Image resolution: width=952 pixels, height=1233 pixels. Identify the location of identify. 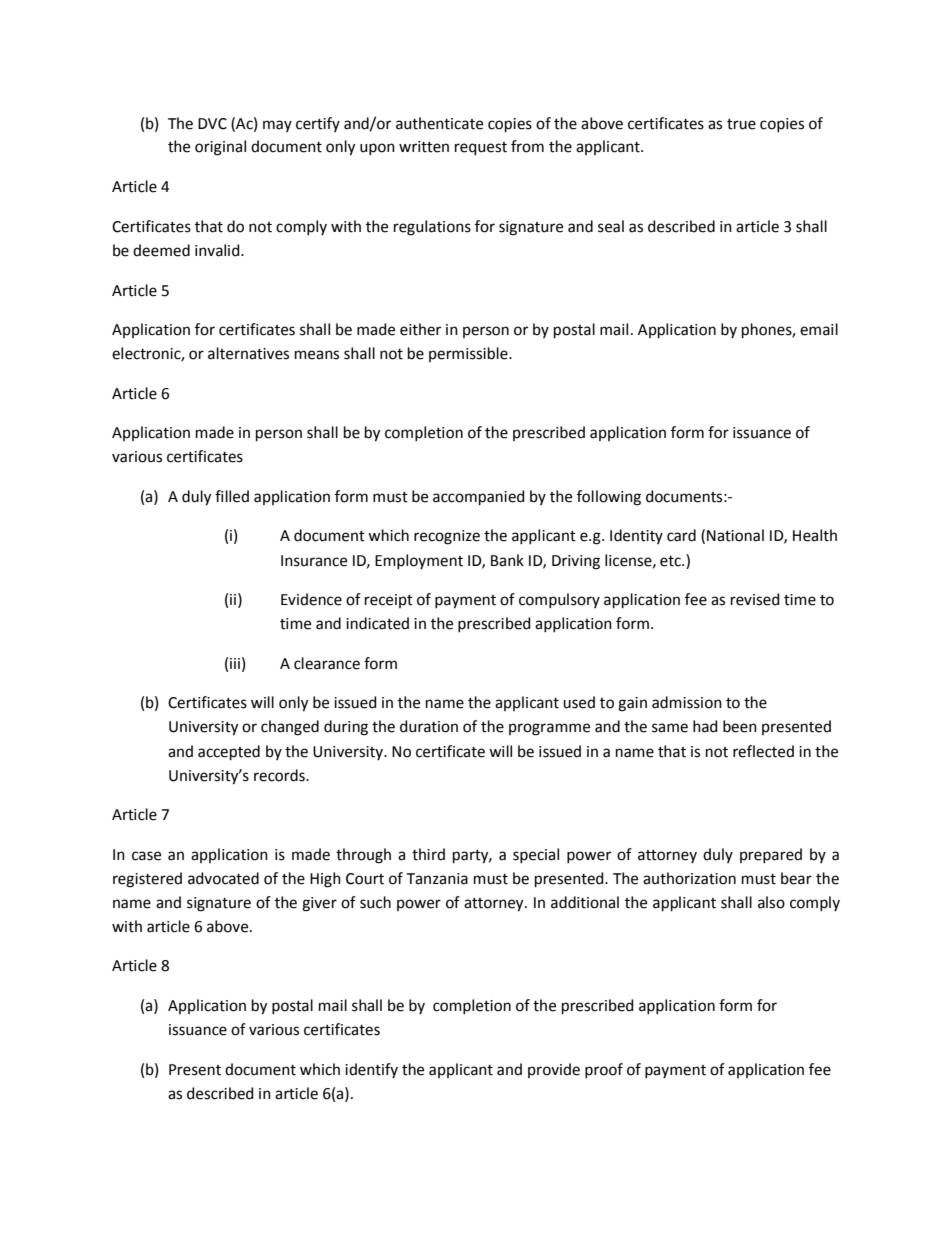
(371, 1070).
